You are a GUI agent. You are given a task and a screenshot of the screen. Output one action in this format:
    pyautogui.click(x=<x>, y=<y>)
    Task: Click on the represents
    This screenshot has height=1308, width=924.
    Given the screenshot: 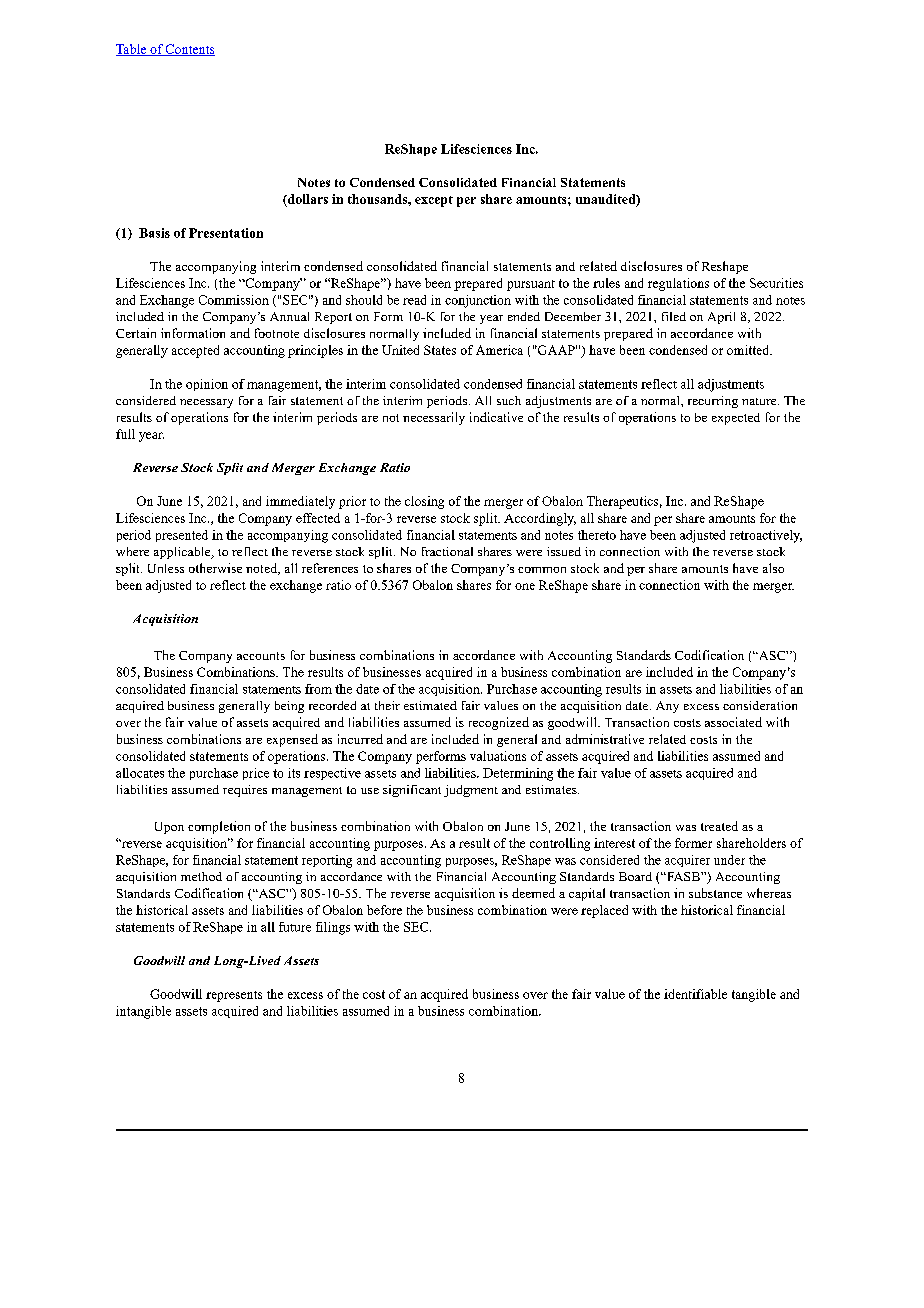 What is the action you would take?
    pyautogui.click(x=234, y=996)
